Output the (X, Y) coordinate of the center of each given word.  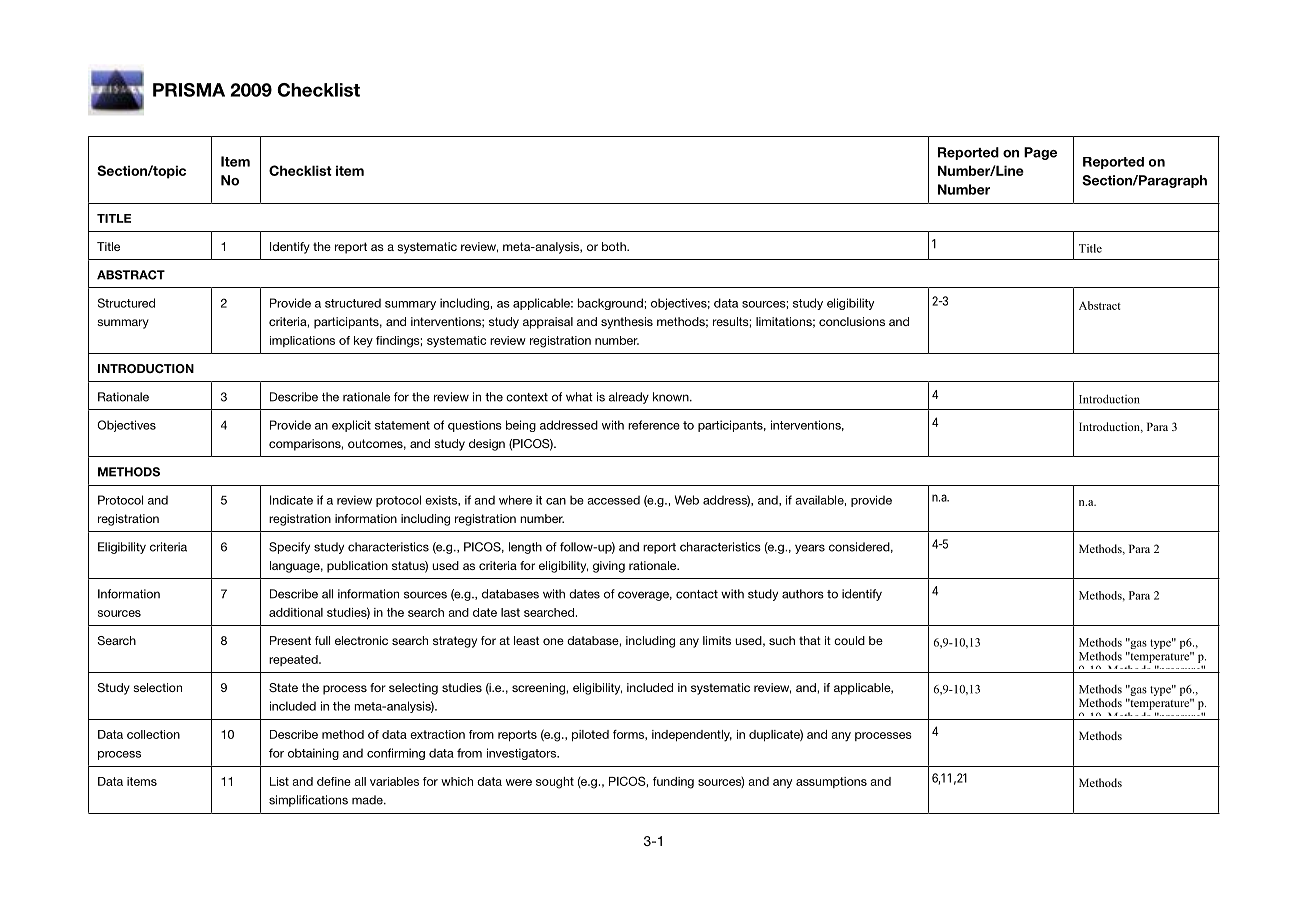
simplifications (308, 801)
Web (687, 500)
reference (654, 425)
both (615, 246)
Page (1040, 153)
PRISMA (189, 90)
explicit (351, 426)
